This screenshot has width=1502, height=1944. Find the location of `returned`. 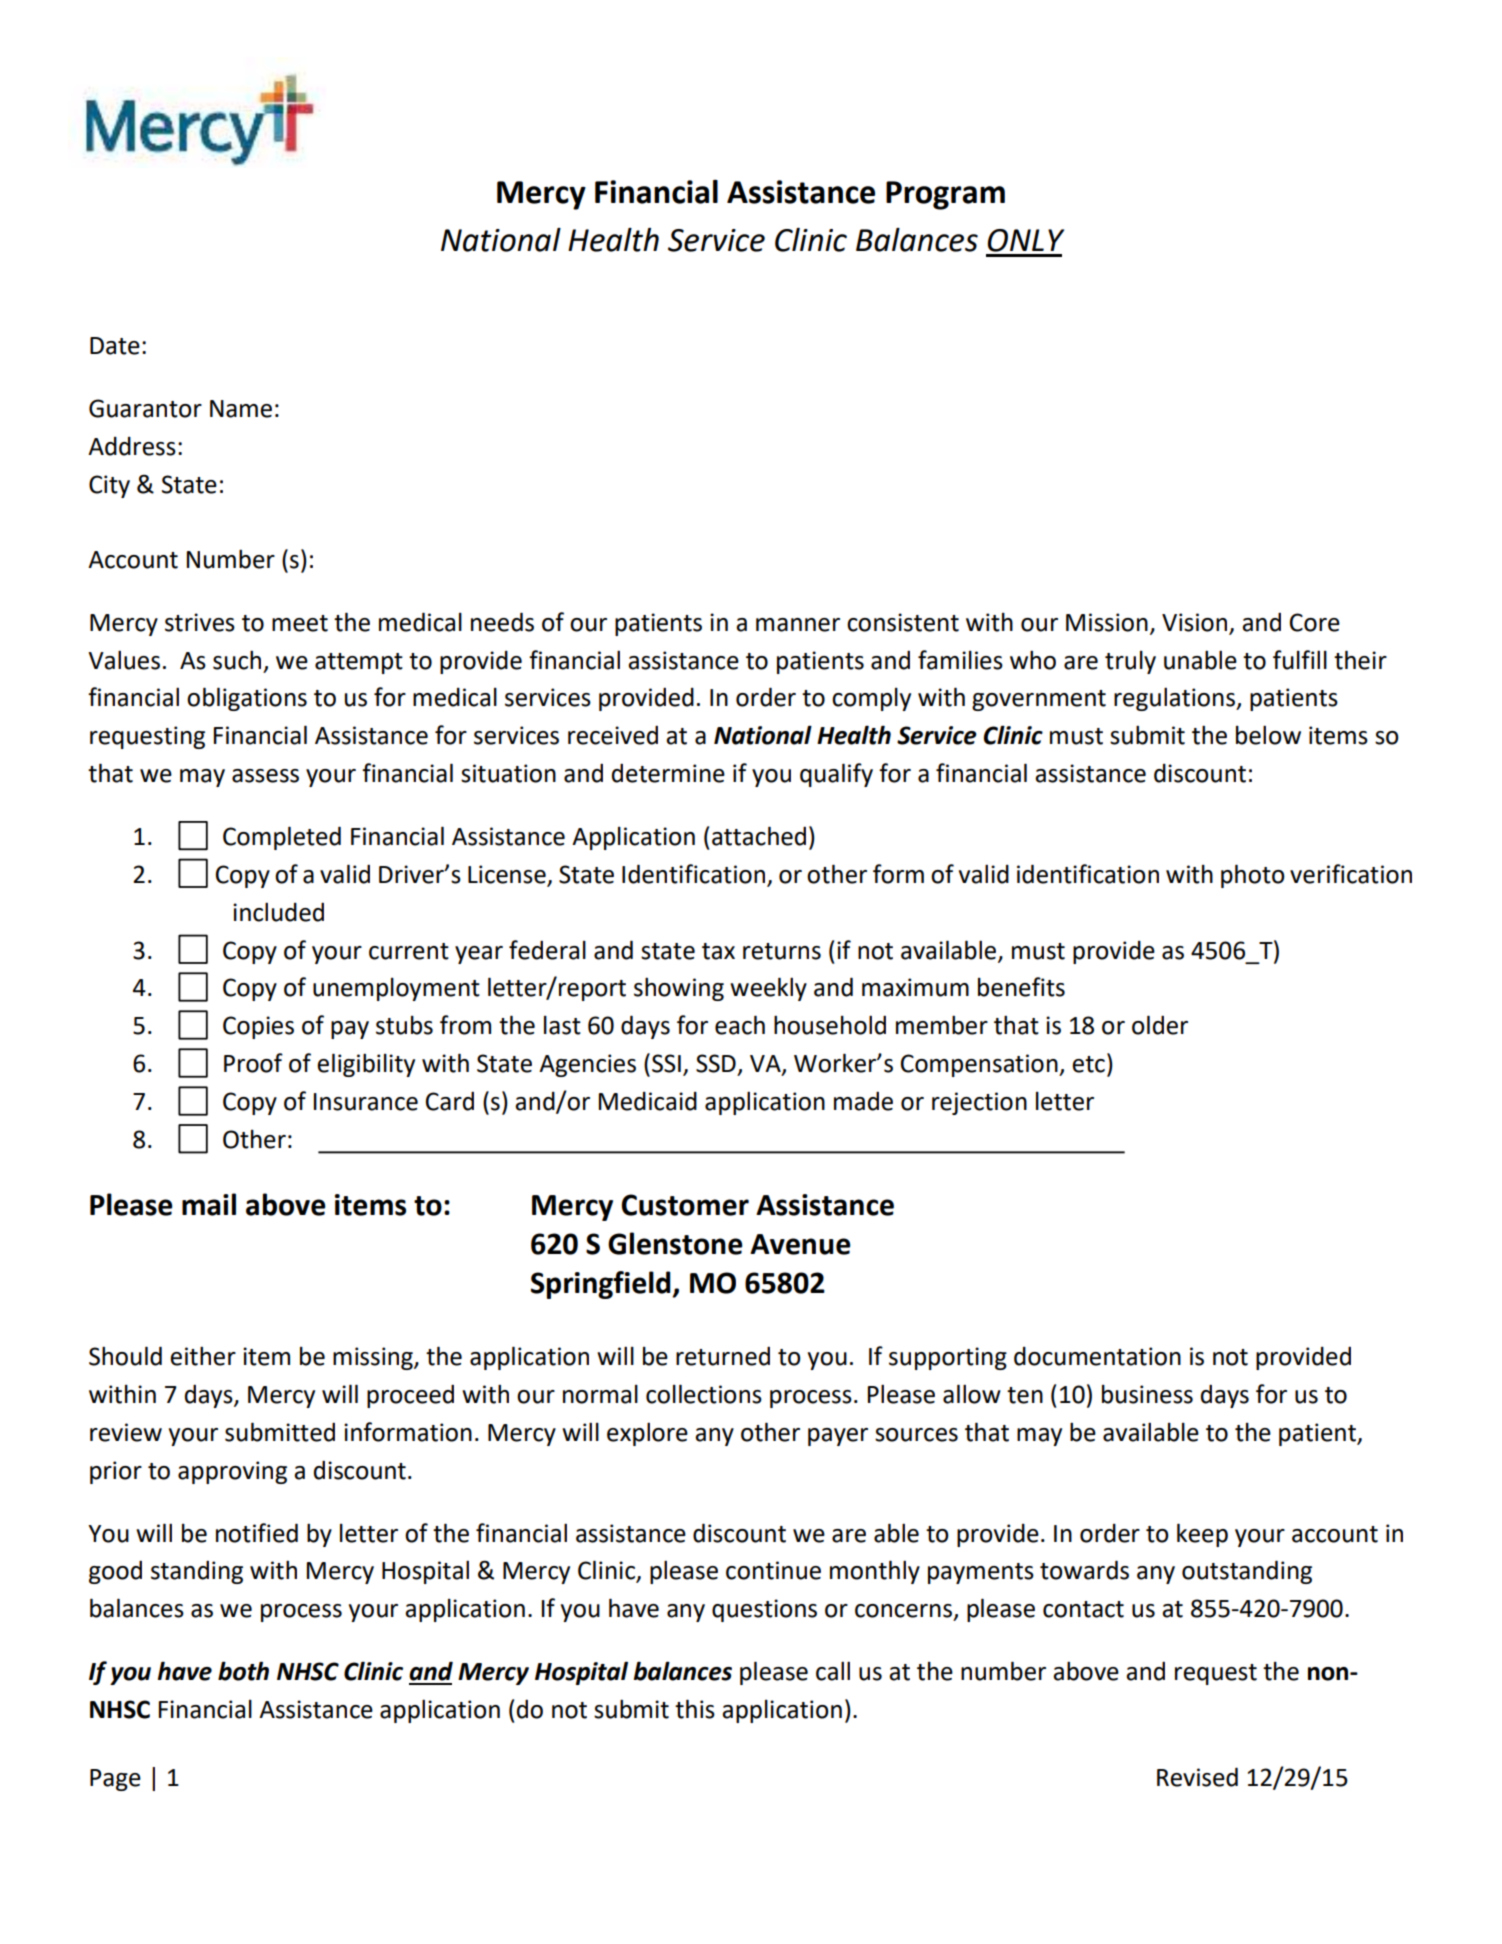

returned is located at coordinates (723, 1356).
